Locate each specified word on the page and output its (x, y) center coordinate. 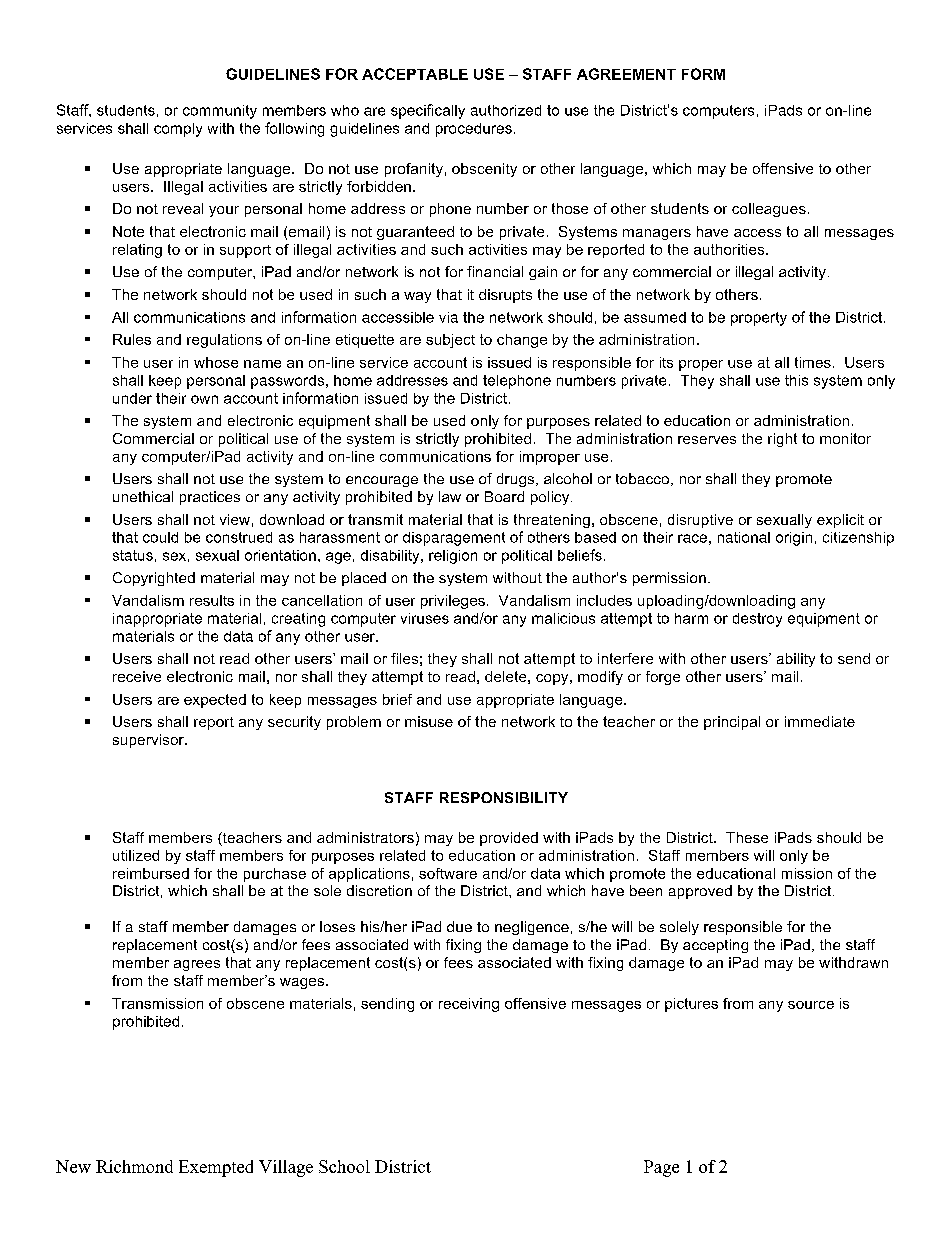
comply (178, 130)
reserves (707, 440)
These (747, 837)
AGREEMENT (626, 74)
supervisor (149, 741)
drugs (517, 480)
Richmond (134, 1166)
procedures (474, 130)
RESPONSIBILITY (504, 797)
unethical (143, 496)
